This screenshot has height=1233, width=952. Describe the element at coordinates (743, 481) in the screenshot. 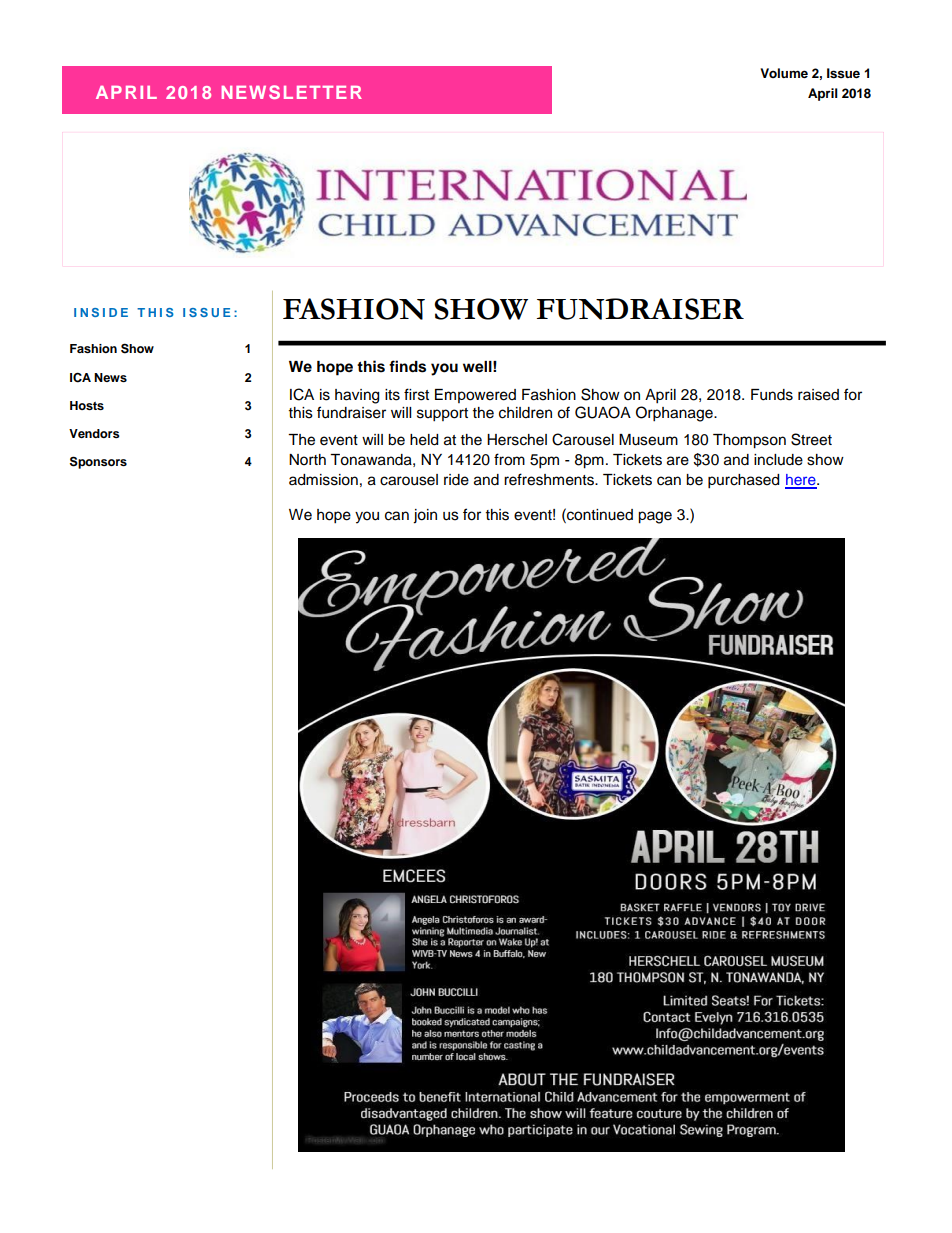

I see `purchased` at that location.
